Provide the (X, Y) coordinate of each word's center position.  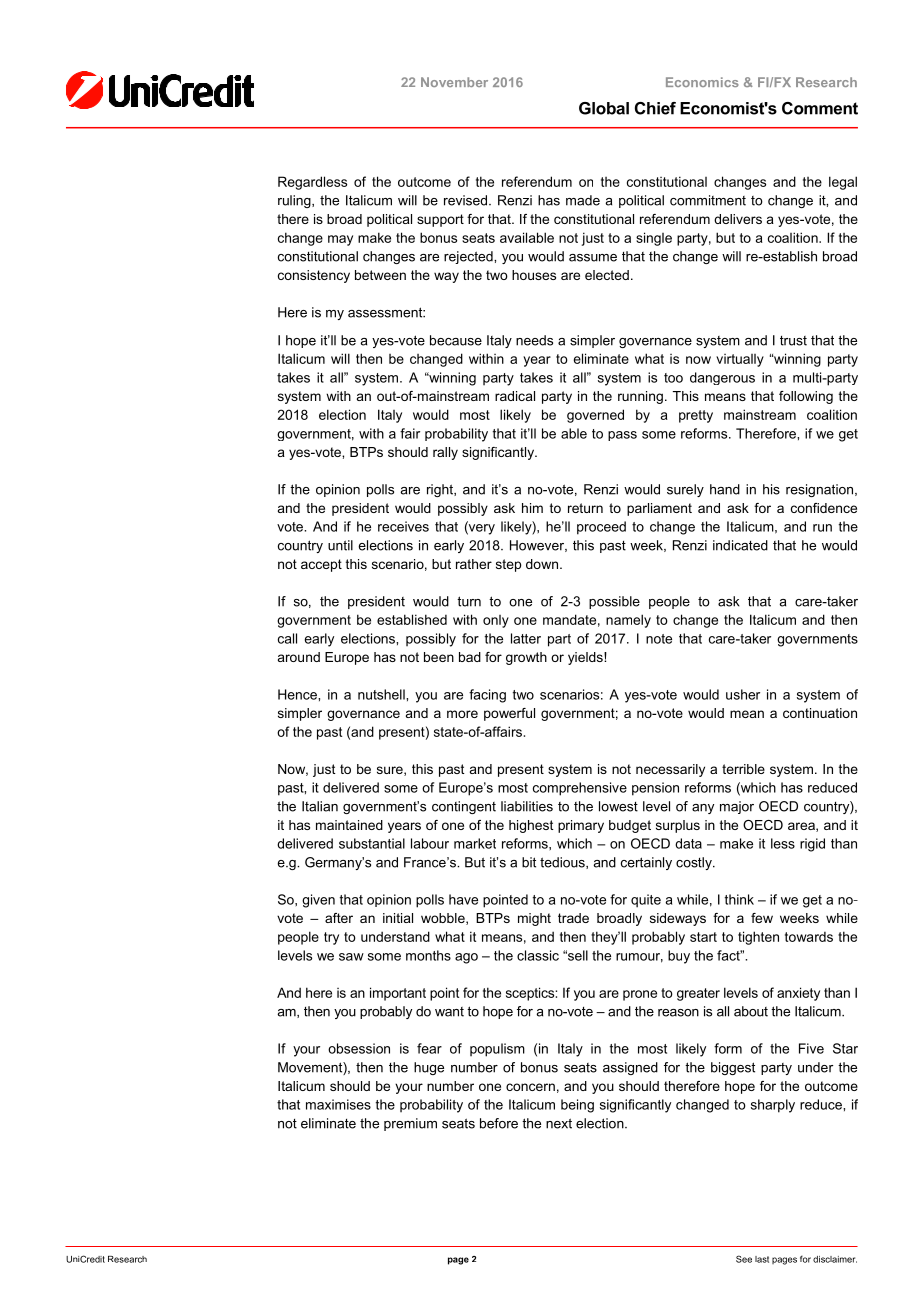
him (532, 508)
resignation (819, 490)
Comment (820, 108)
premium (410, 1124)
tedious (563, 863)
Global (604, 108)
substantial (372, 843)
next (559, 1123)
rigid (812, 845)
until (340, 545)
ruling (295, 201)
